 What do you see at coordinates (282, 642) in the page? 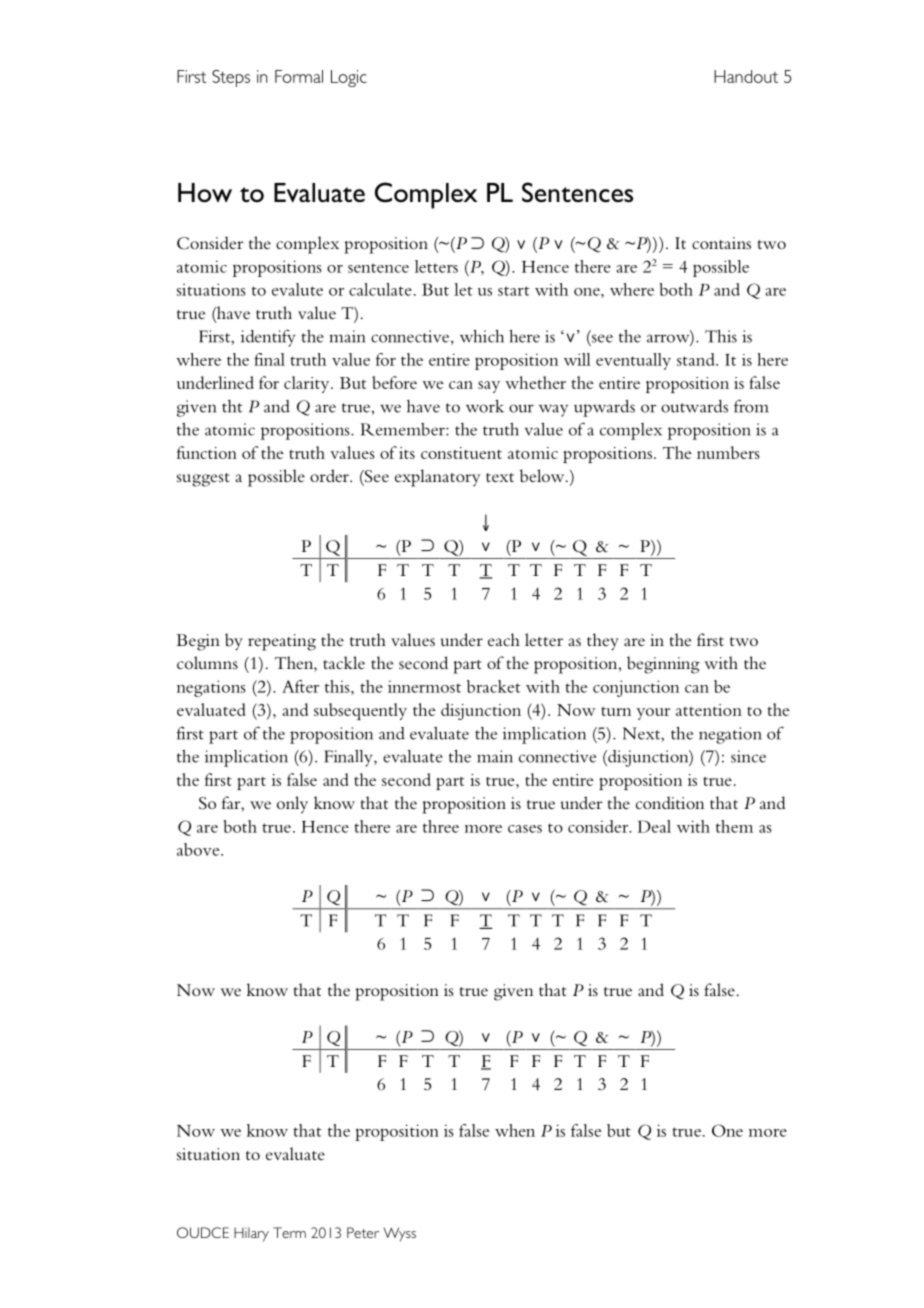
I see `repeating` at bounding box center [282, 642].
